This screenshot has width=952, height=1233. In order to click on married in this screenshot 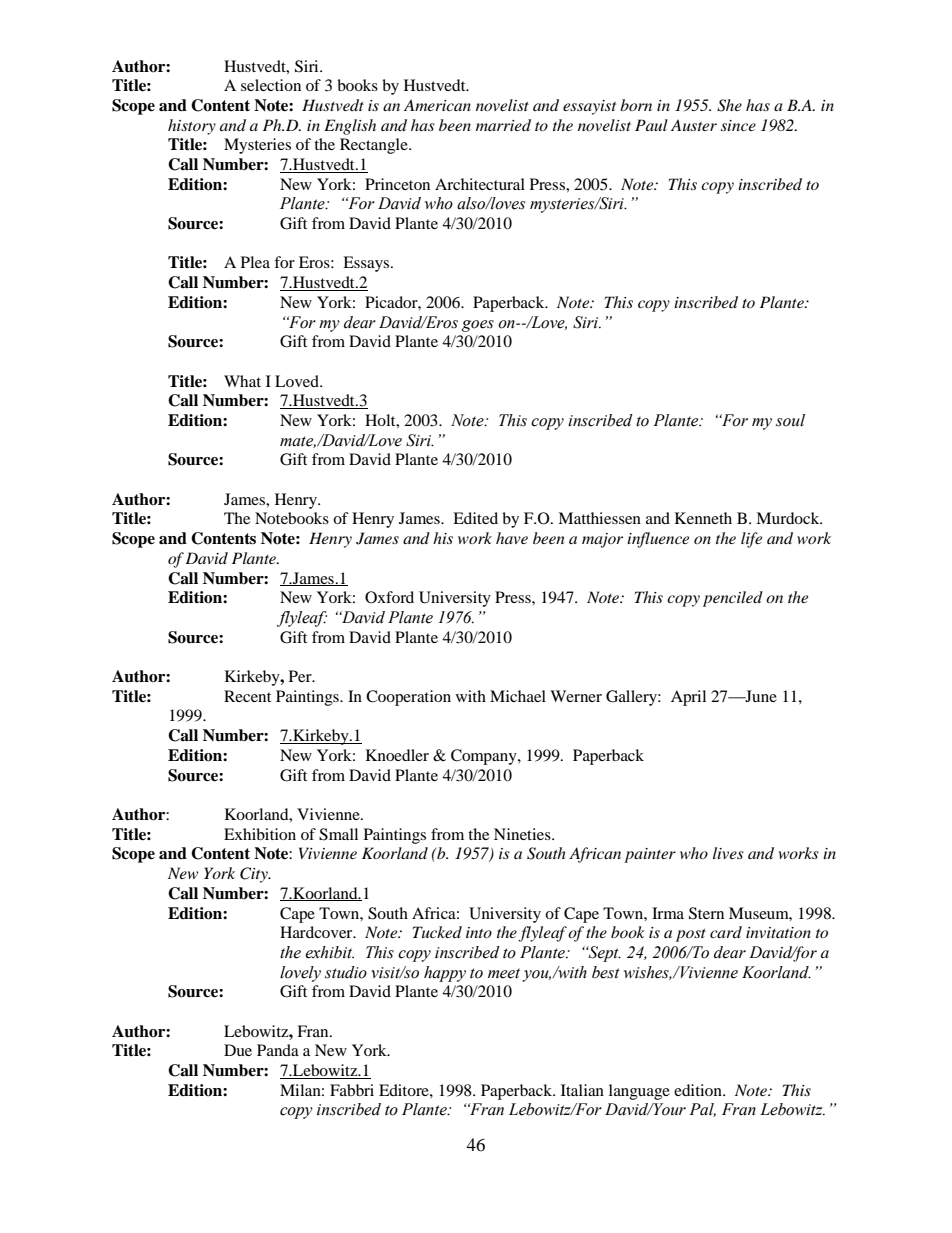, I will do `click(503, 125)`.
